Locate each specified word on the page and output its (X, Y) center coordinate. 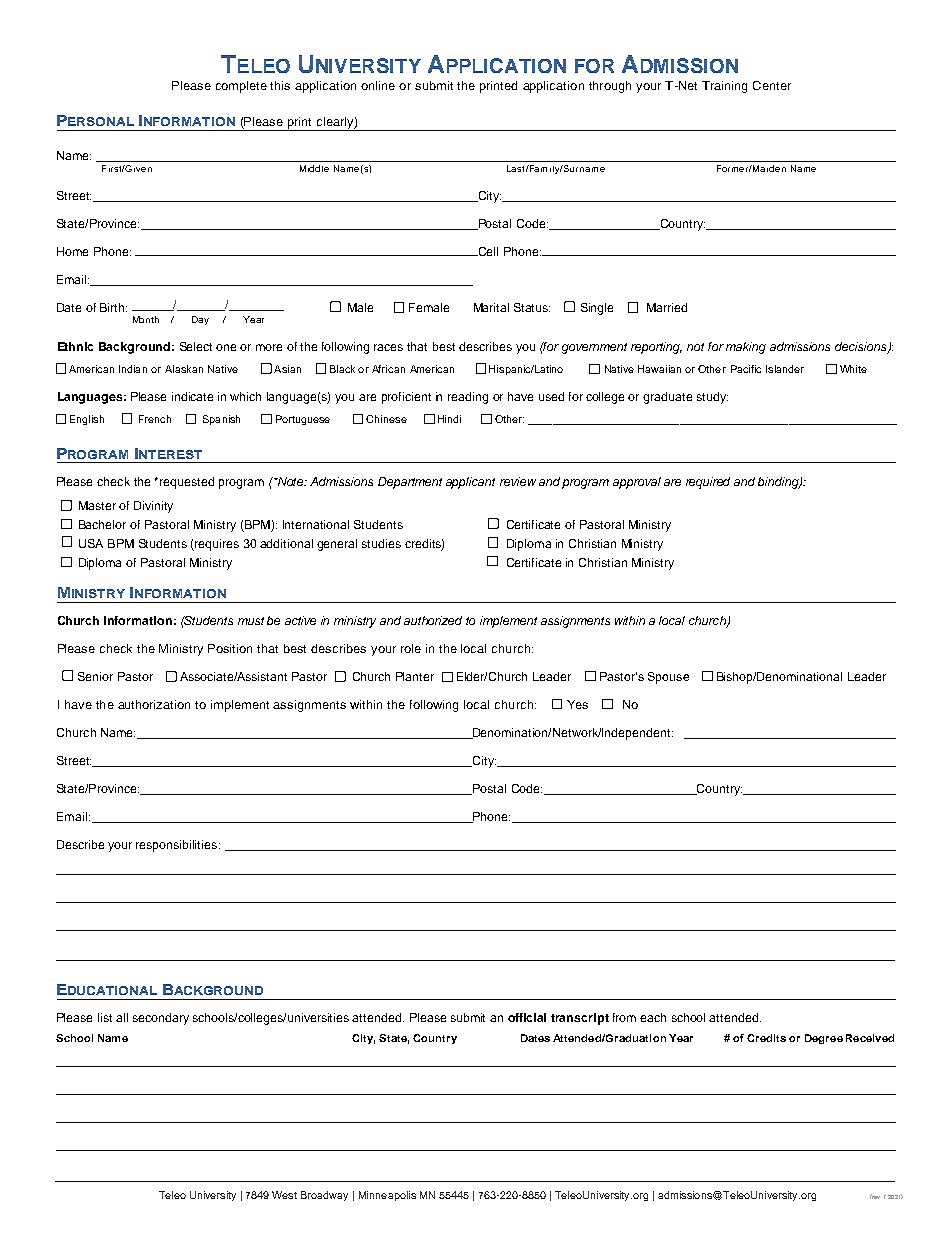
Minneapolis (387, 1196)
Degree (824, 1039)
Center (772, 85)
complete (241, 87)
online (378, 85)
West (284, 1195)
